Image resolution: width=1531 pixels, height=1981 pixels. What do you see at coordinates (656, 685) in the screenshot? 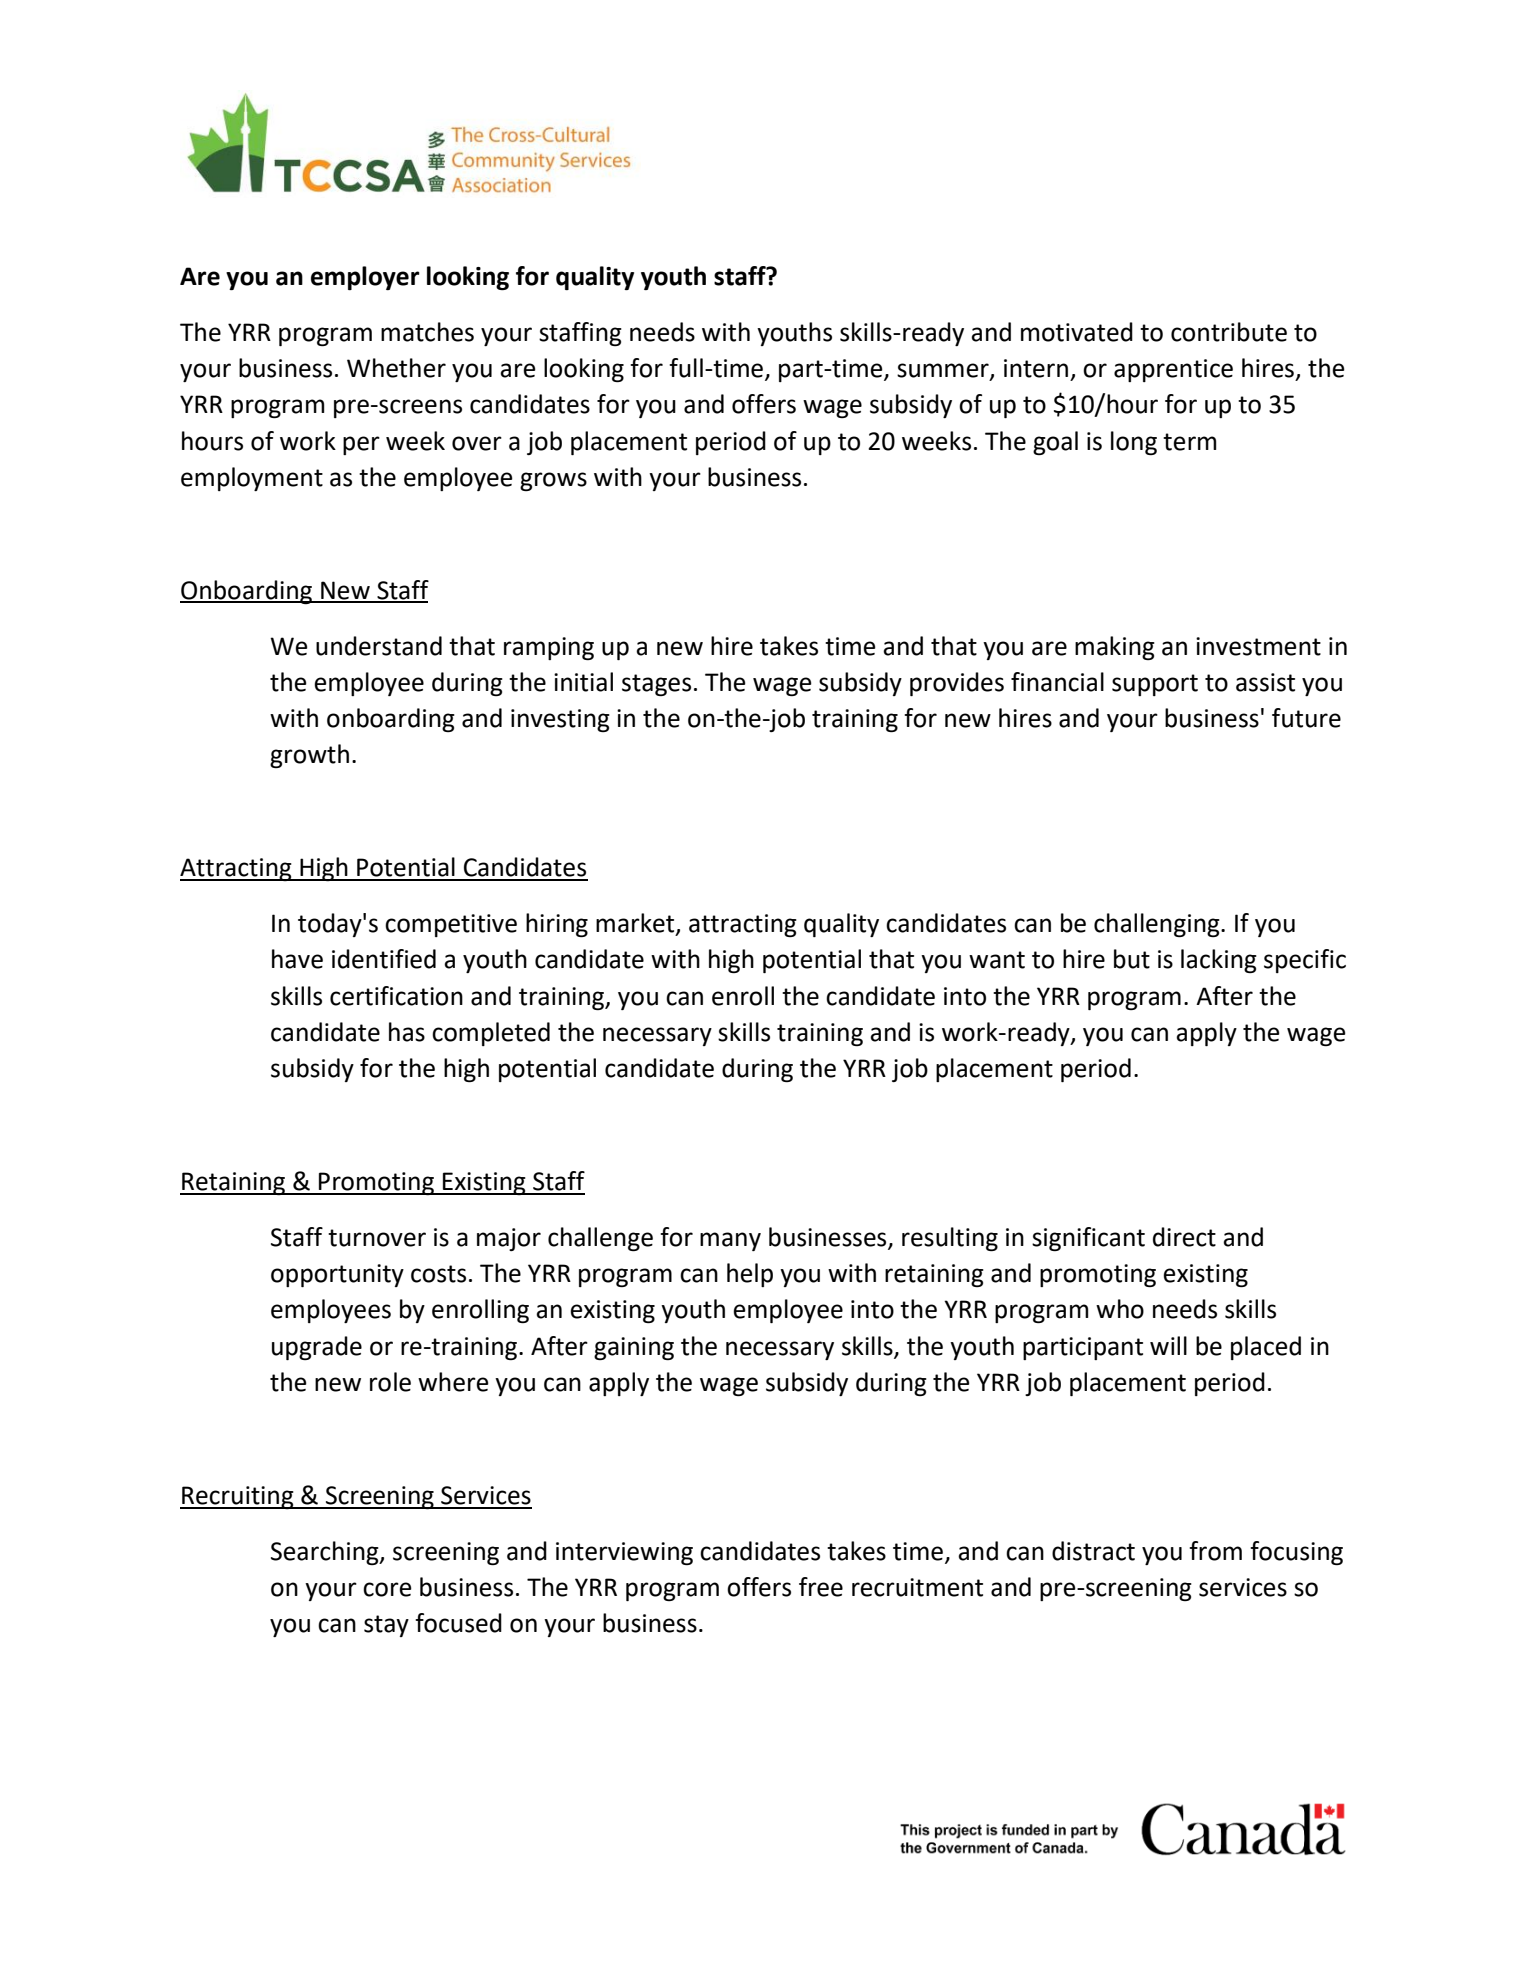
I see `stages` at bounding box center [656, 685].
